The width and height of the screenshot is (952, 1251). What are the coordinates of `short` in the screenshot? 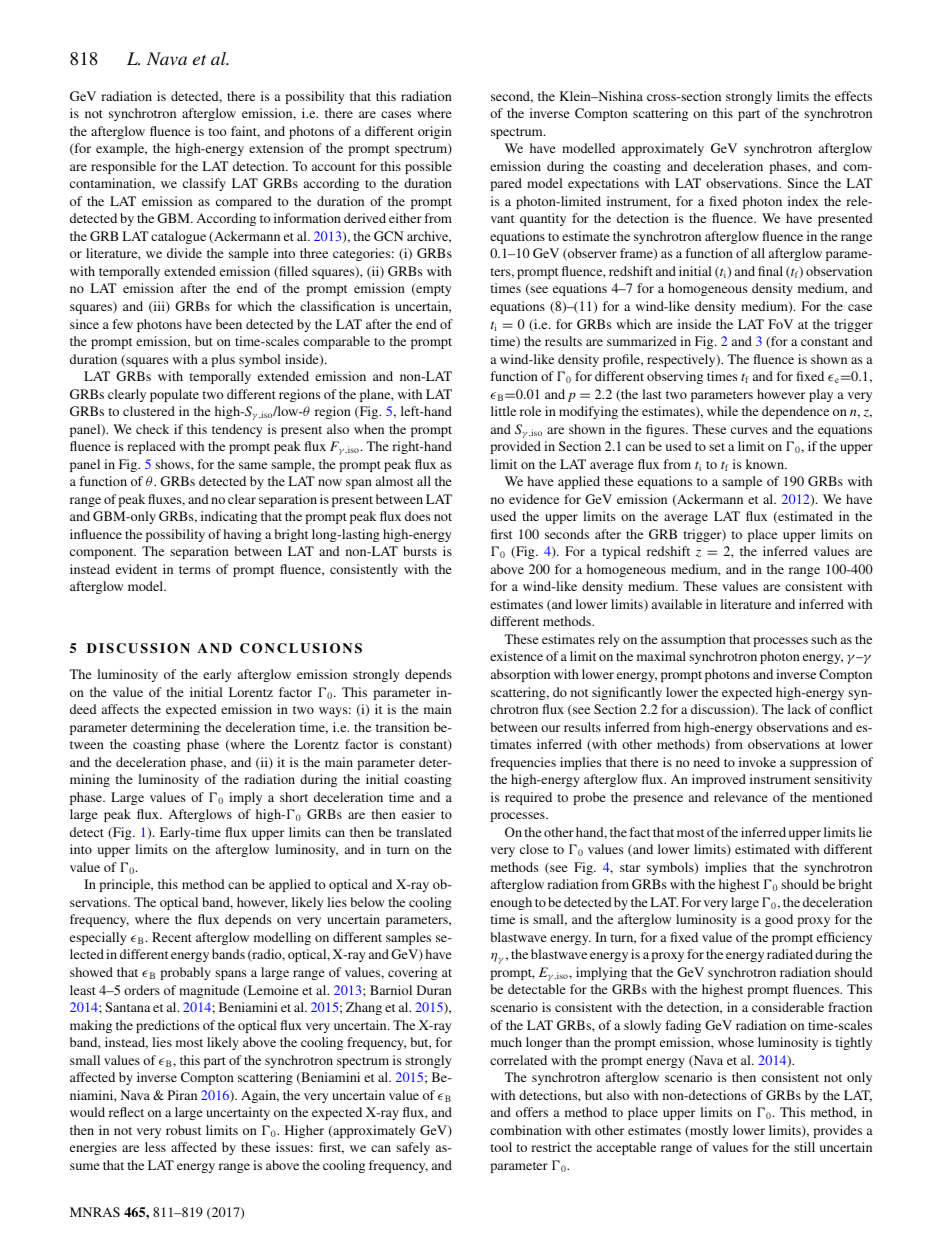 It's located at (294, 797).
